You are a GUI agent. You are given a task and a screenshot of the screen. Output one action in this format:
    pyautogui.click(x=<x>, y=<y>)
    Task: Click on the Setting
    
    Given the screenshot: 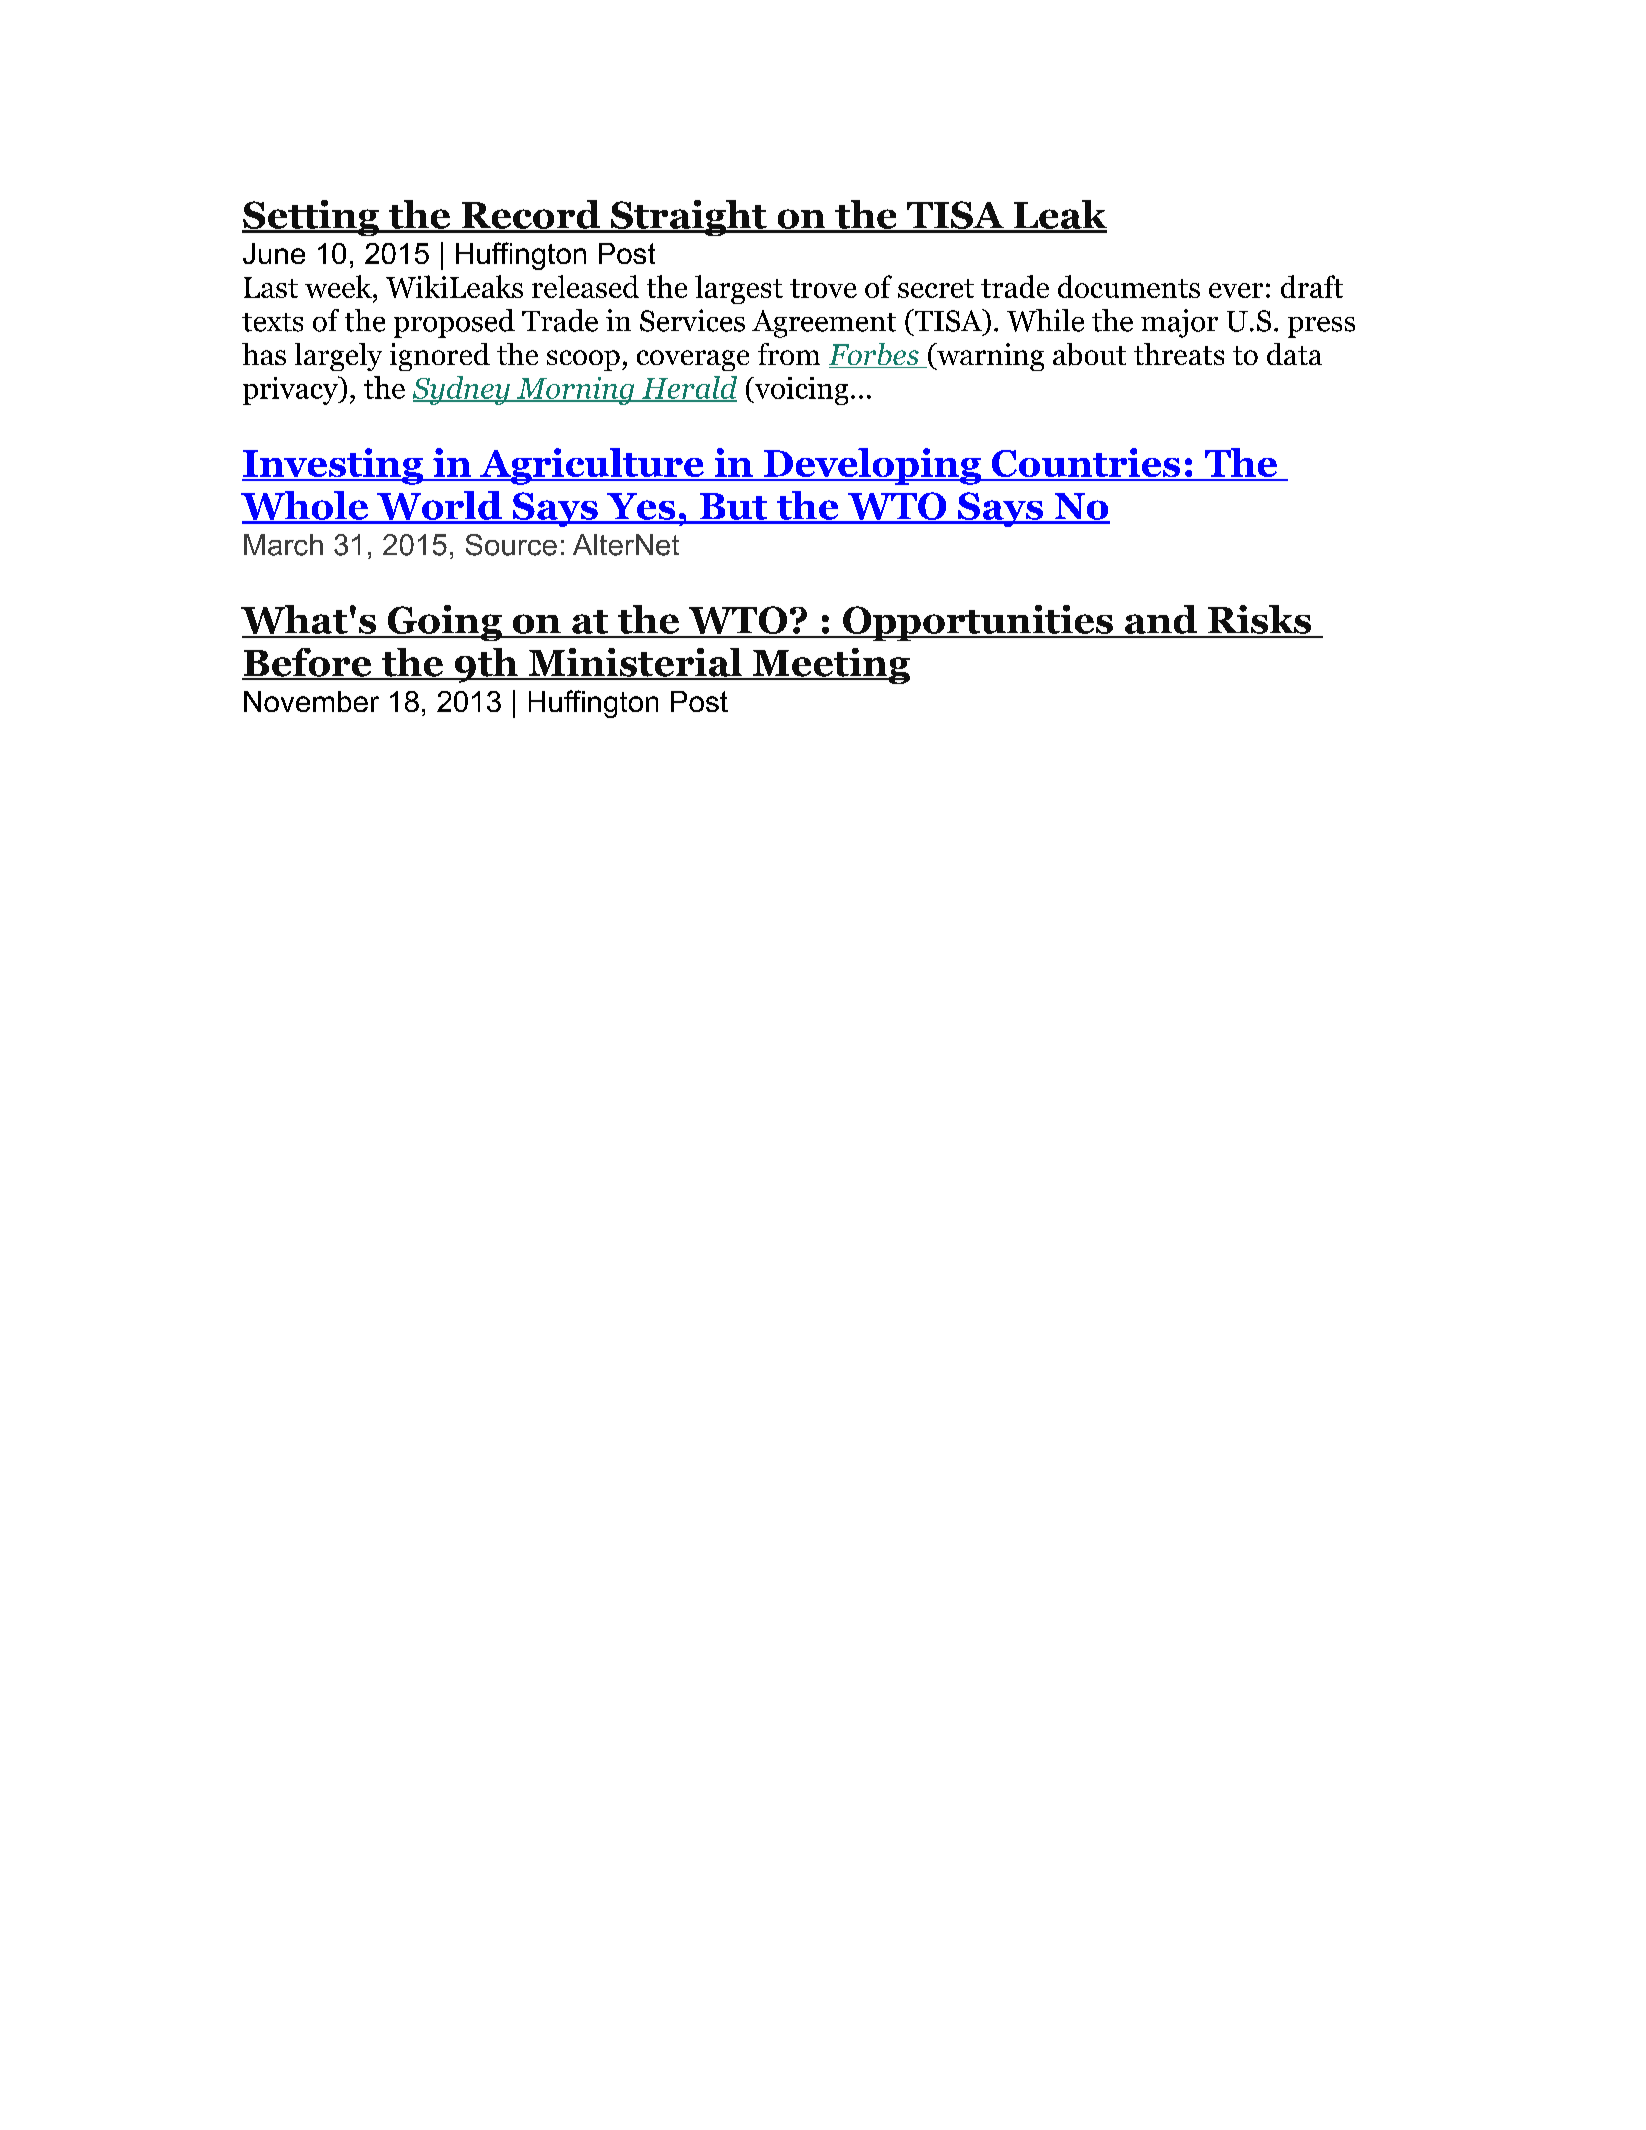 What is the action you would take?
    pyautogui.click(x=311, y=218)
